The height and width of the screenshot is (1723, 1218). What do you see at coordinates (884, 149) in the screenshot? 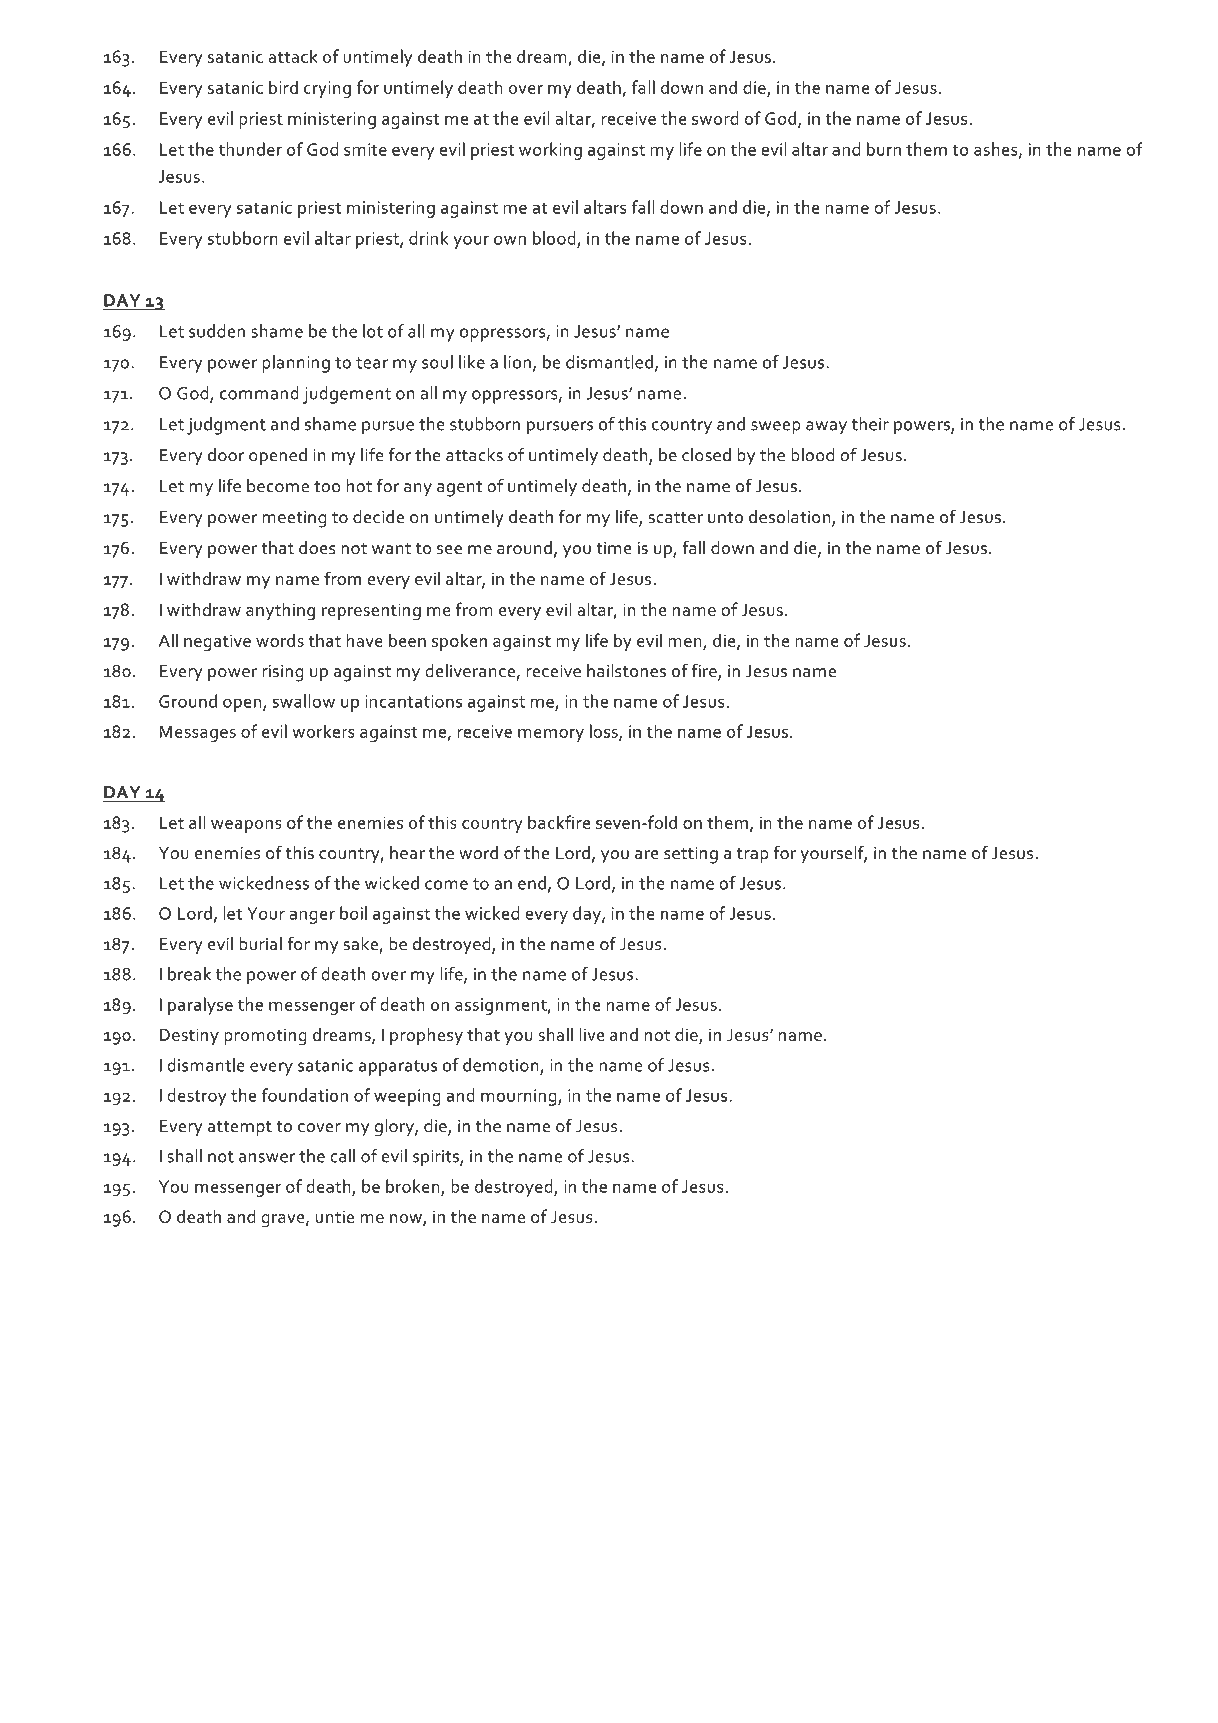
I see `burn` at bounding box center [884, 149].
